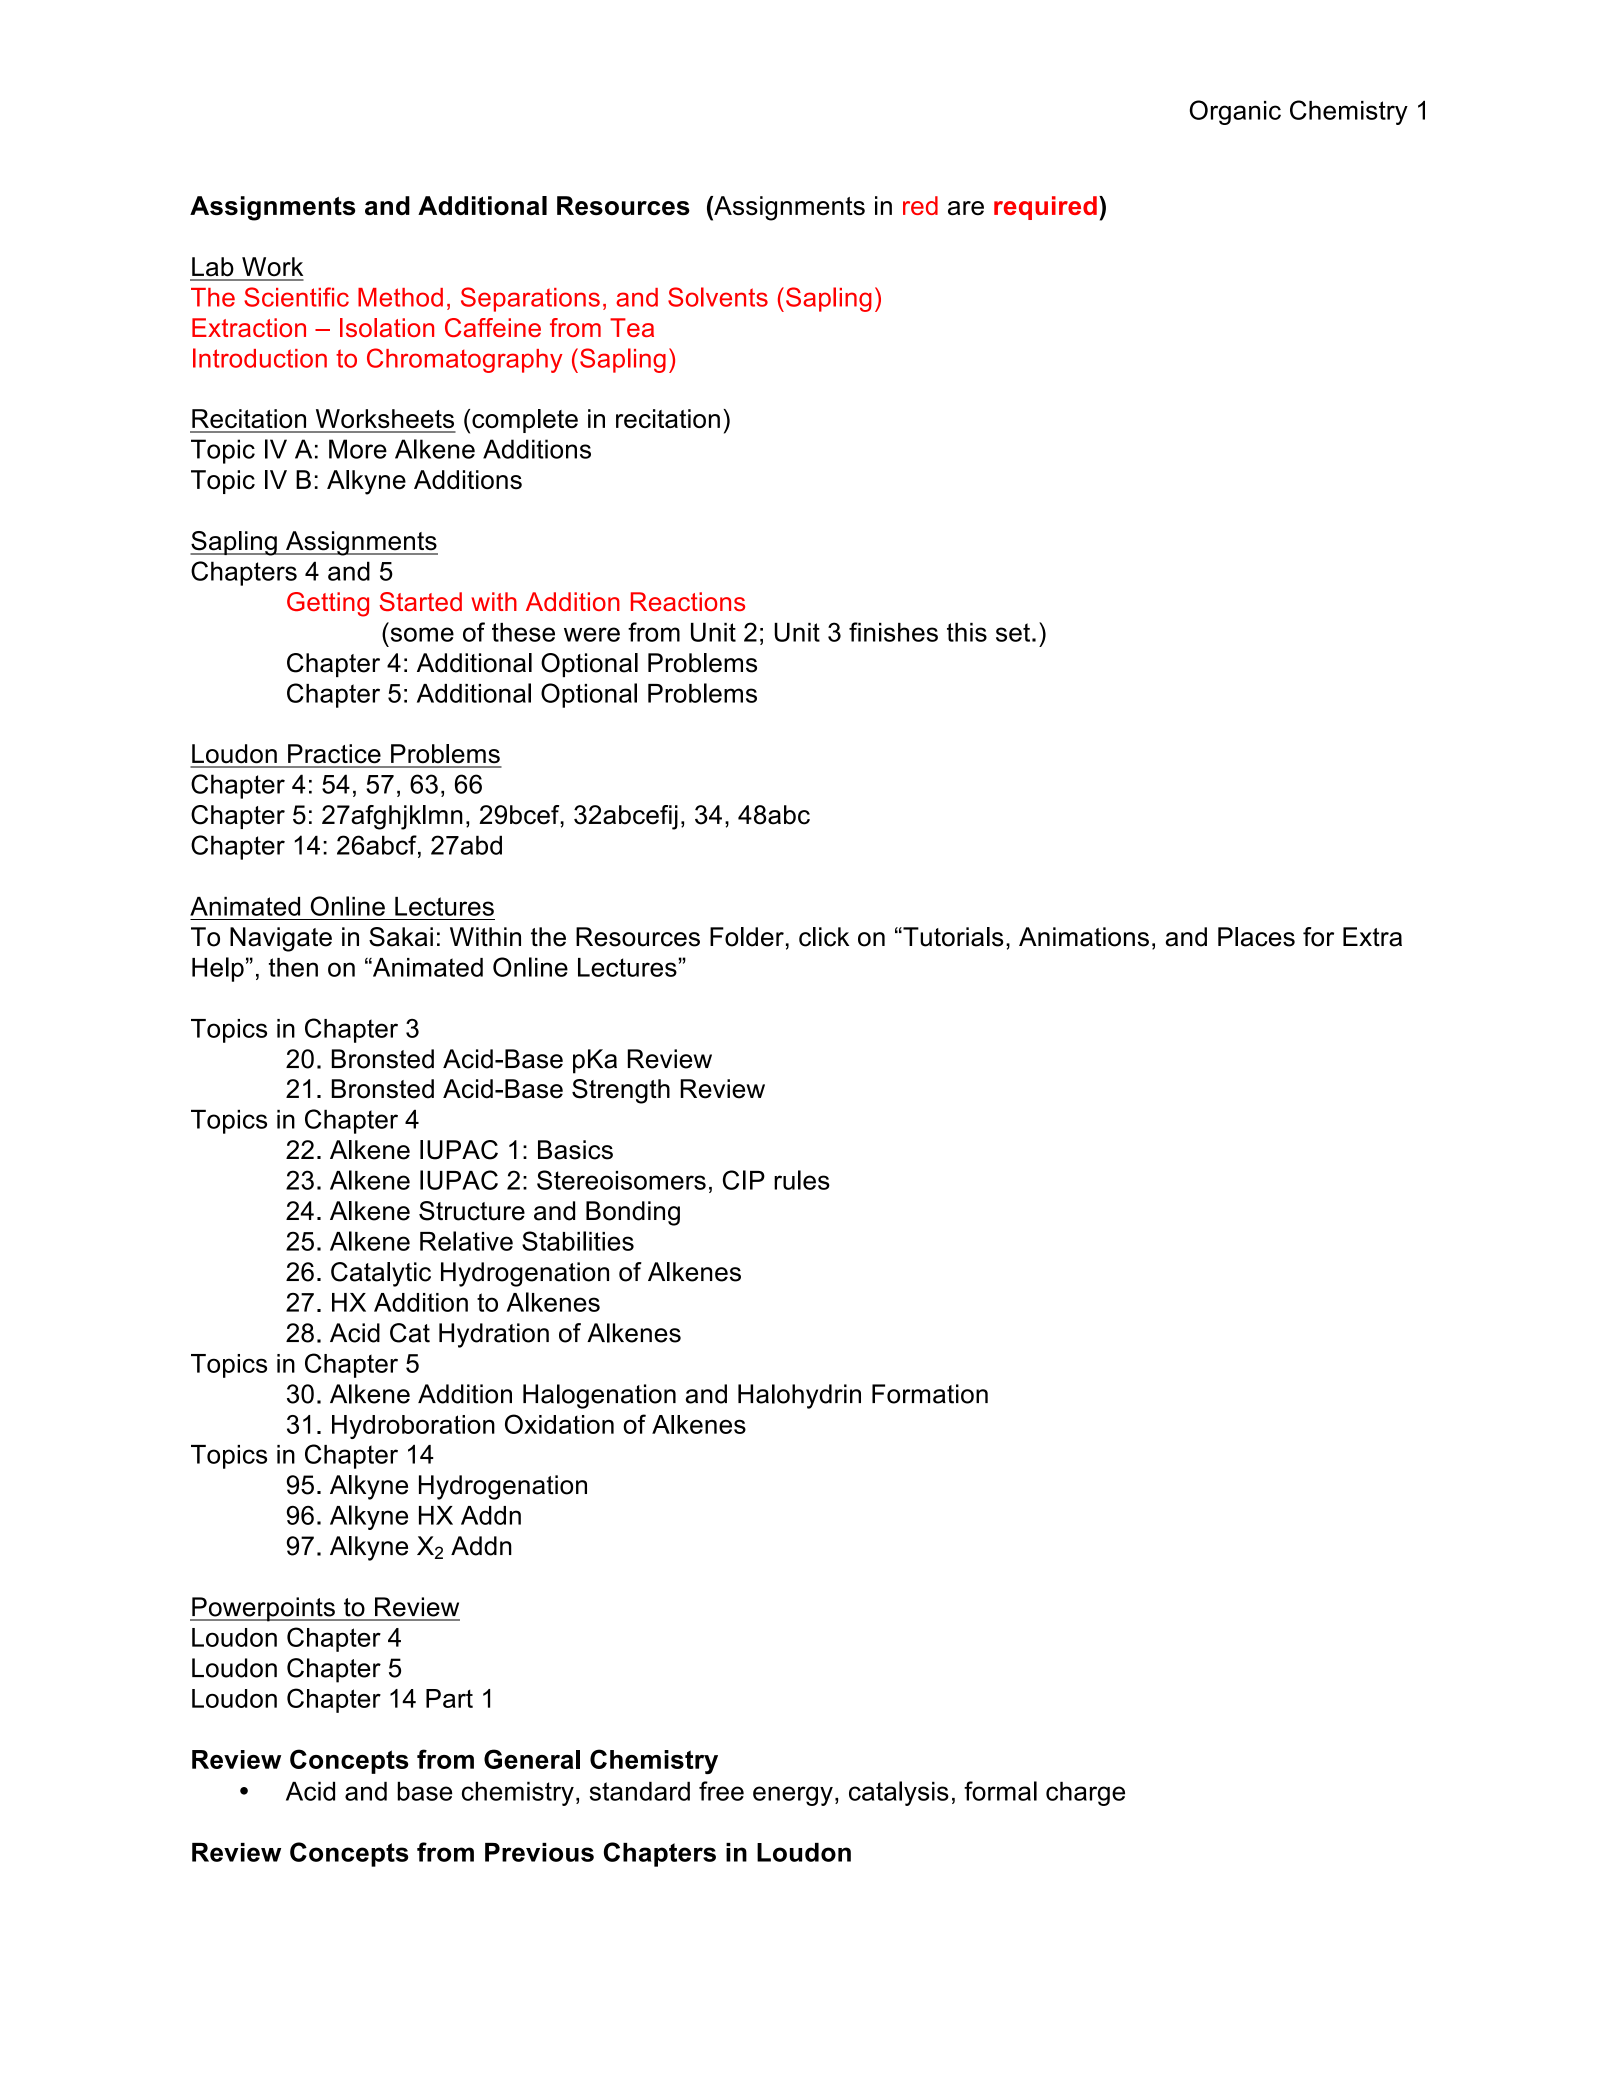 Image resolution: width=1621 pixels, height=2098 pixels. Describe the element at coordinates (721, 1791) in the image. I see `free` at that location.
